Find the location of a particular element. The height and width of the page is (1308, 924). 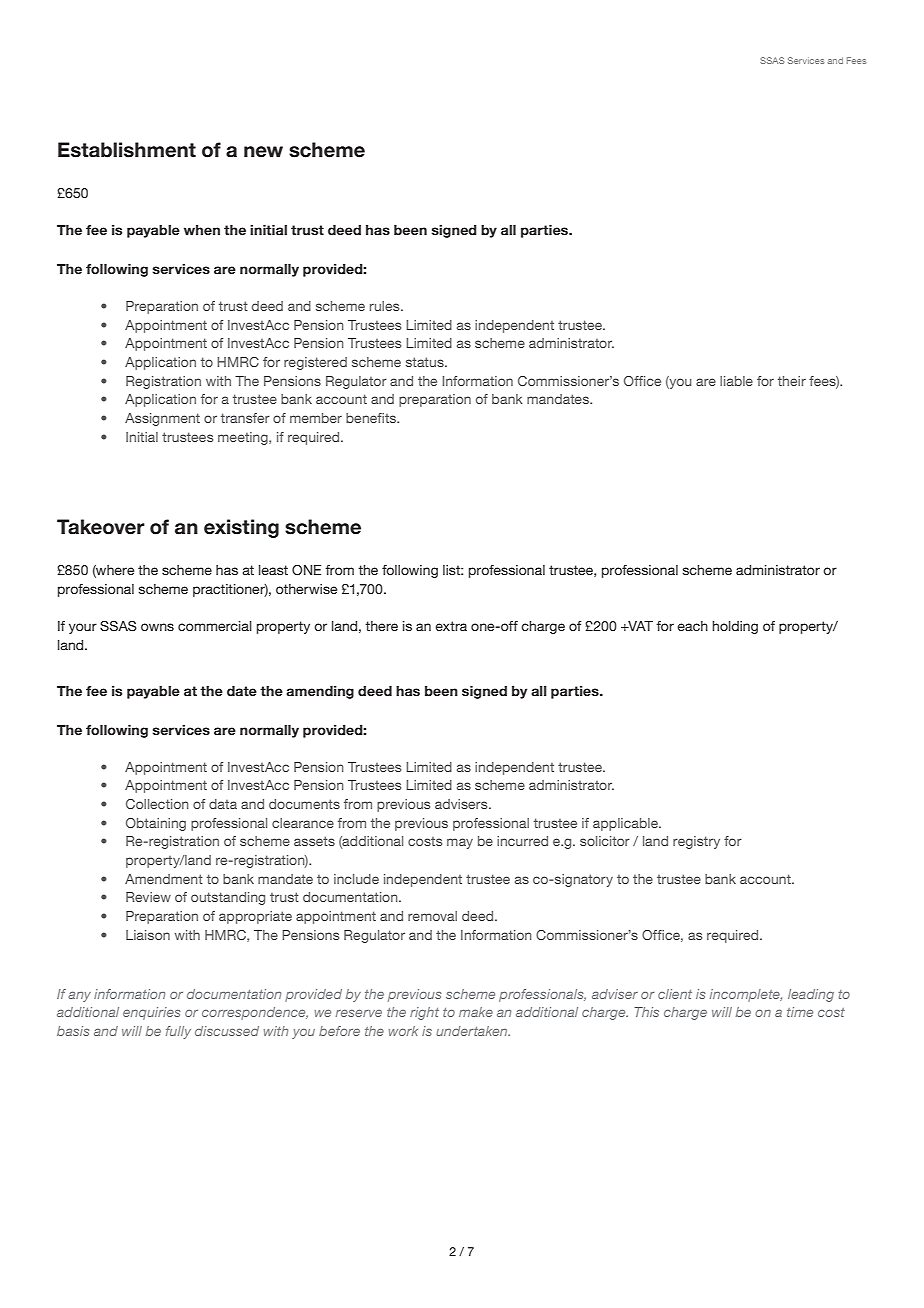

enquiries is located at coordinates (152, 1013).
